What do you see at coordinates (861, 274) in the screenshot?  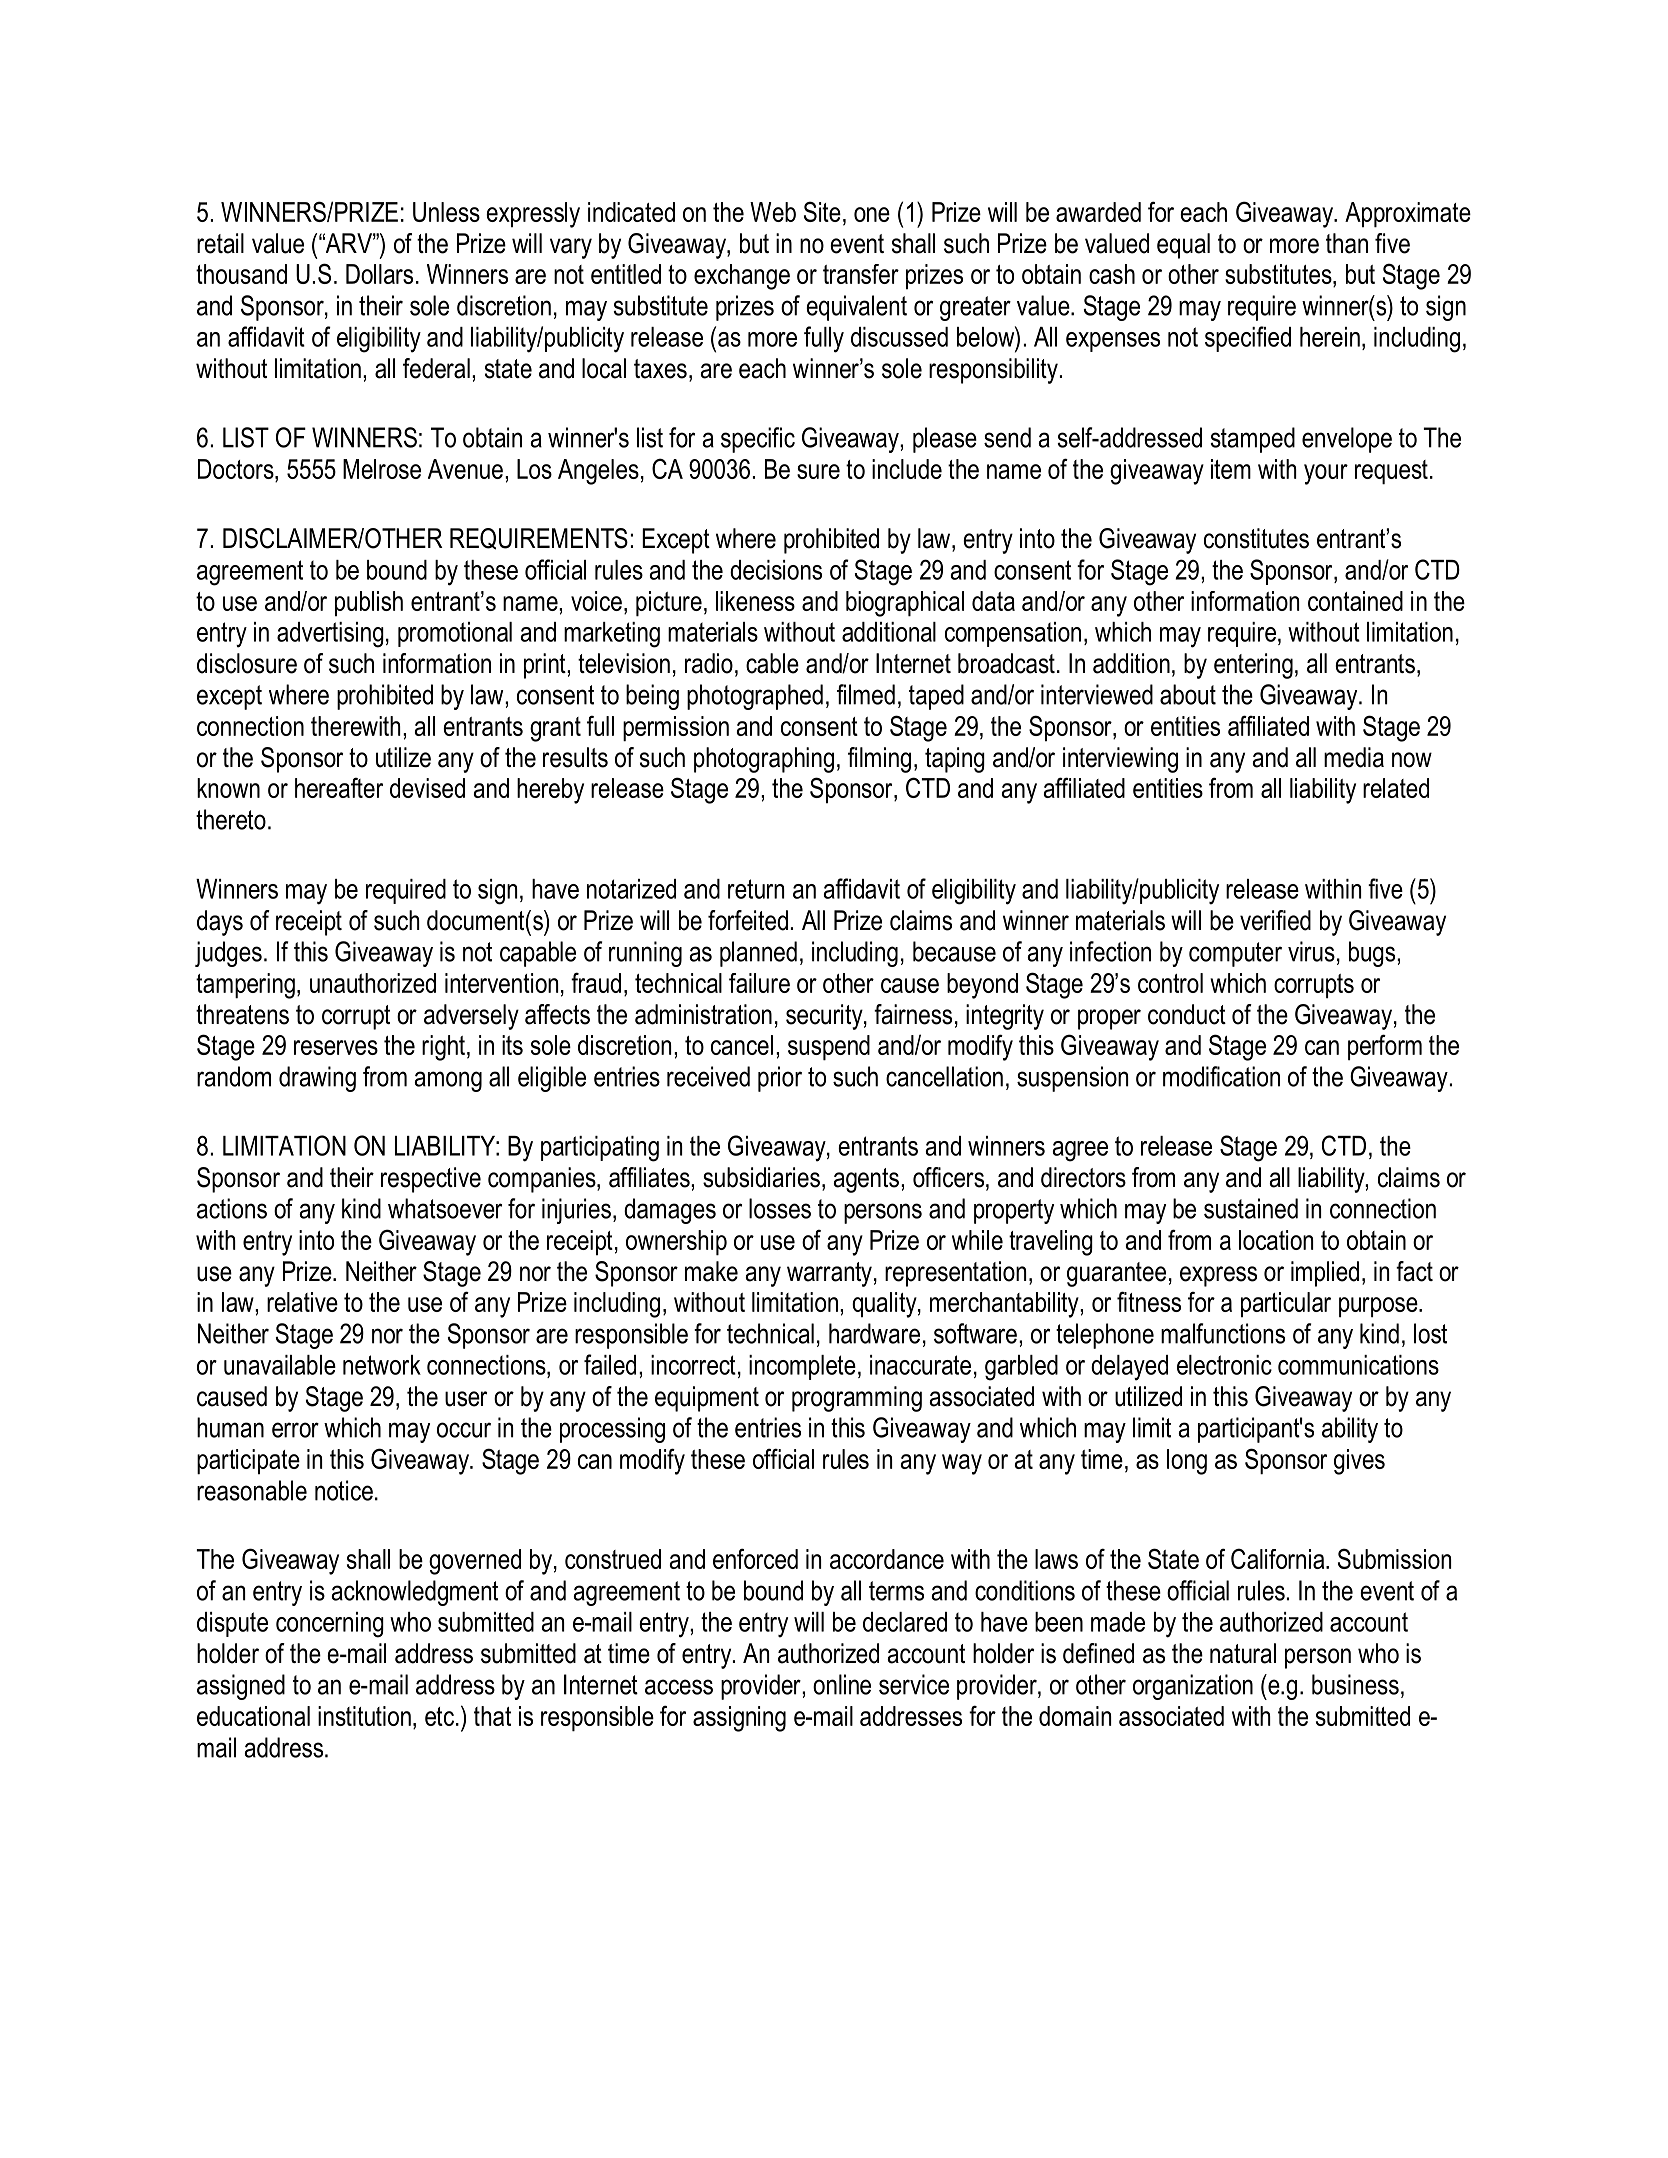 I see `transfer` at bounding box center [861, 274].
